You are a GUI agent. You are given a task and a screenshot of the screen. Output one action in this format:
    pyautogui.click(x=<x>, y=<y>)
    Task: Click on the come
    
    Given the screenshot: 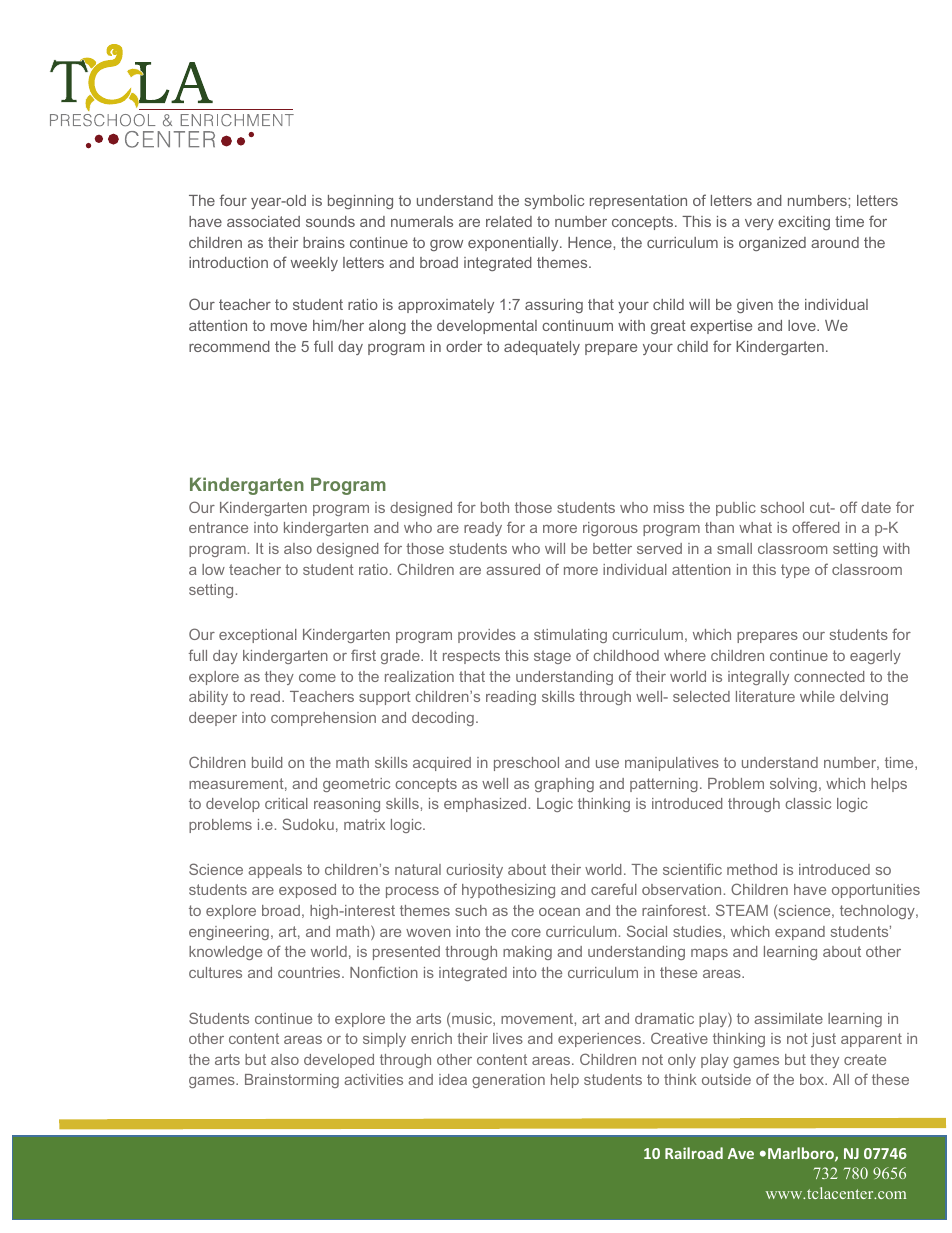 What is the action you would take?
    pyautogui.click(x=317, y=678)
